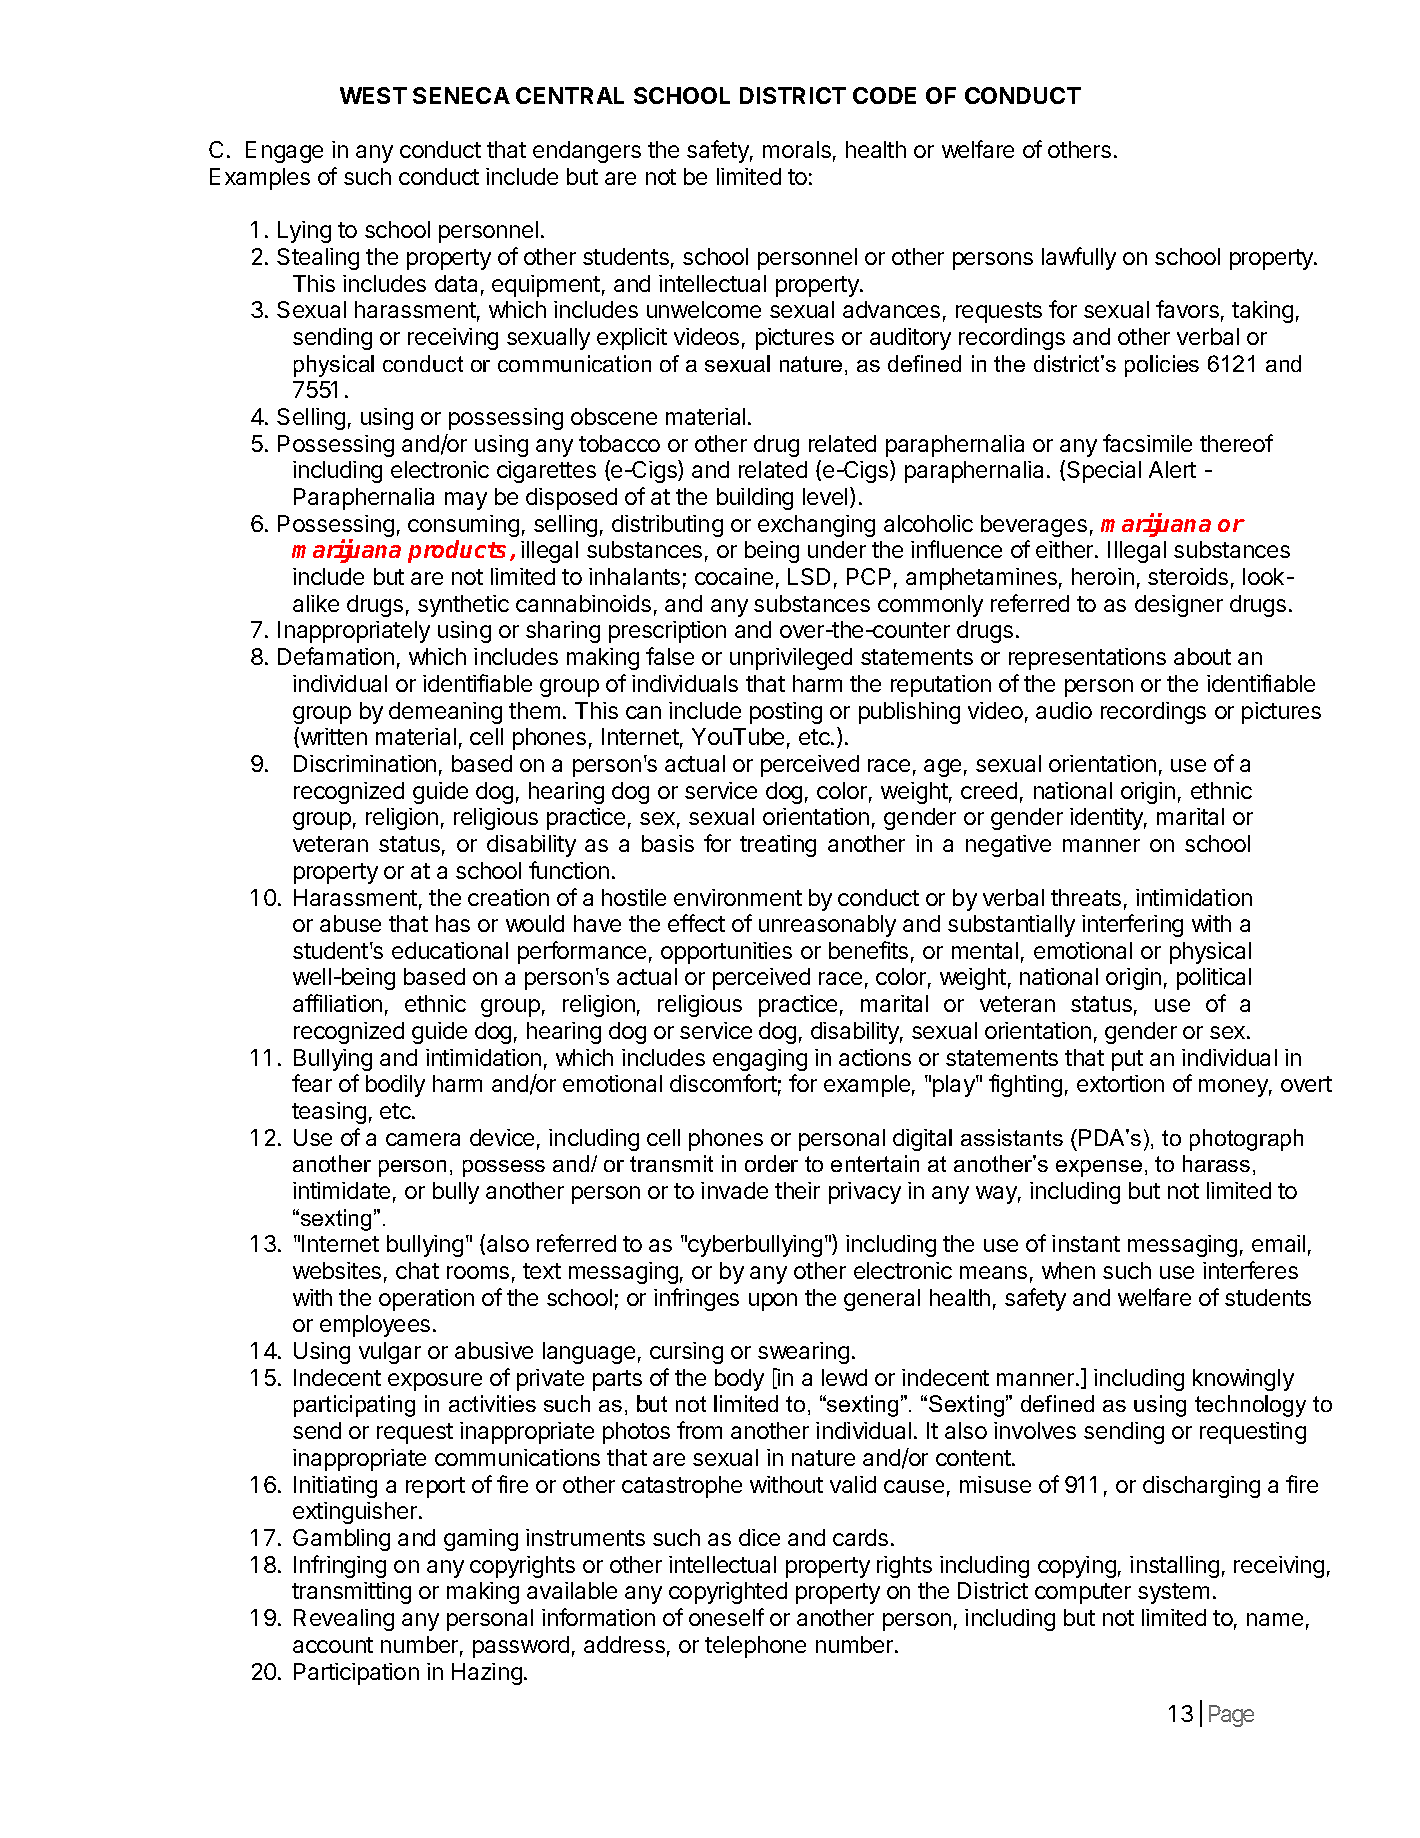 Image resolution: width=1420 pixels, height=1838 pixels. I want to click on has, so click(453, 923).
